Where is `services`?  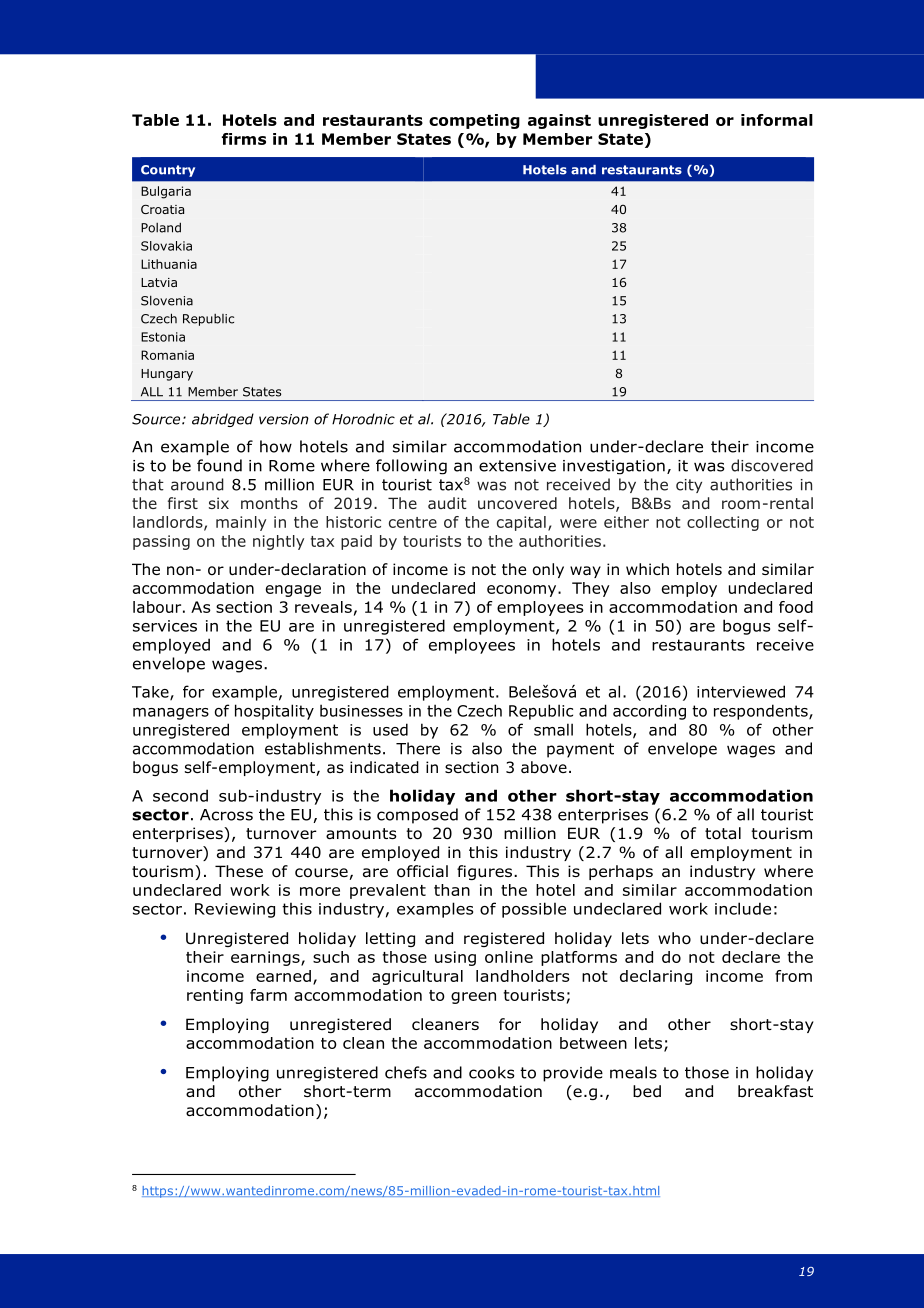 services is located at coordinates (165, 626).
